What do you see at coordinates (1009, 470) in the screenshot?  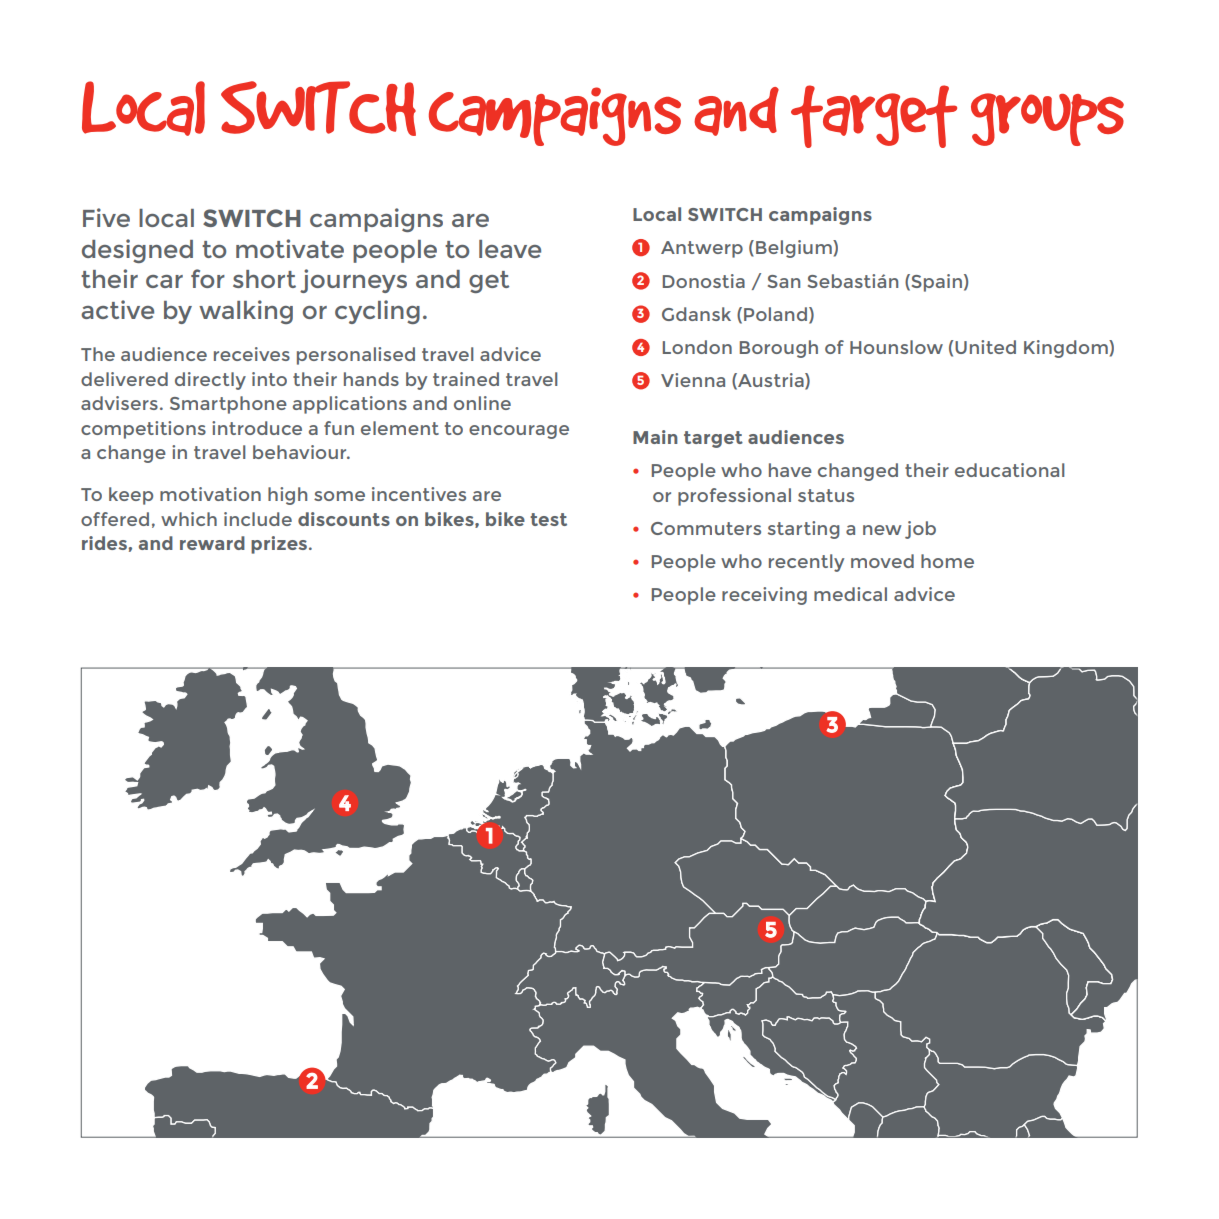 I see `educational` at bounding box center [1009, 470].
